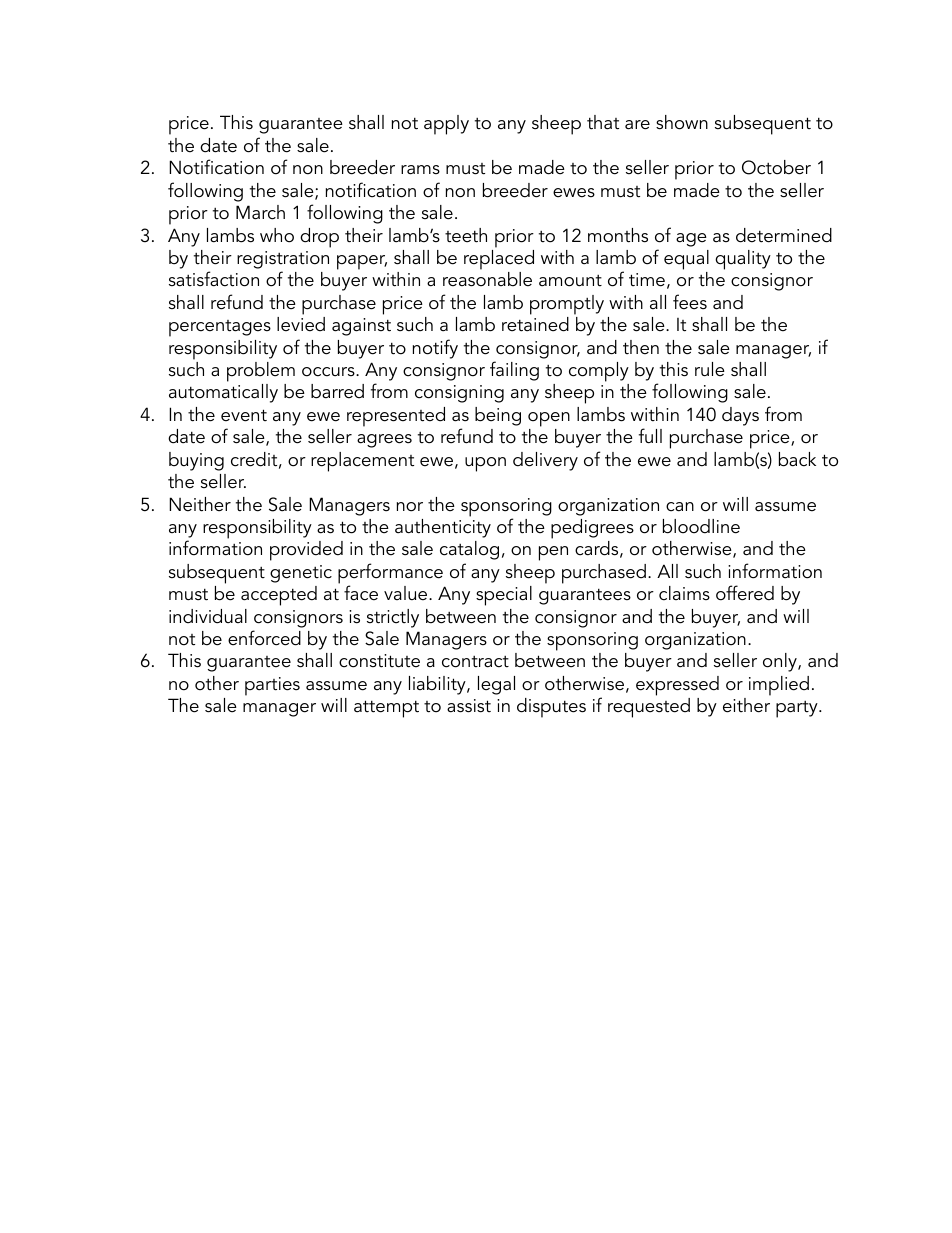 This screenshot has height=1233, width=952. What do you see at coordinates (283, 260) in the screenshot?
I see `registration` at bounding box center [283, 260].
